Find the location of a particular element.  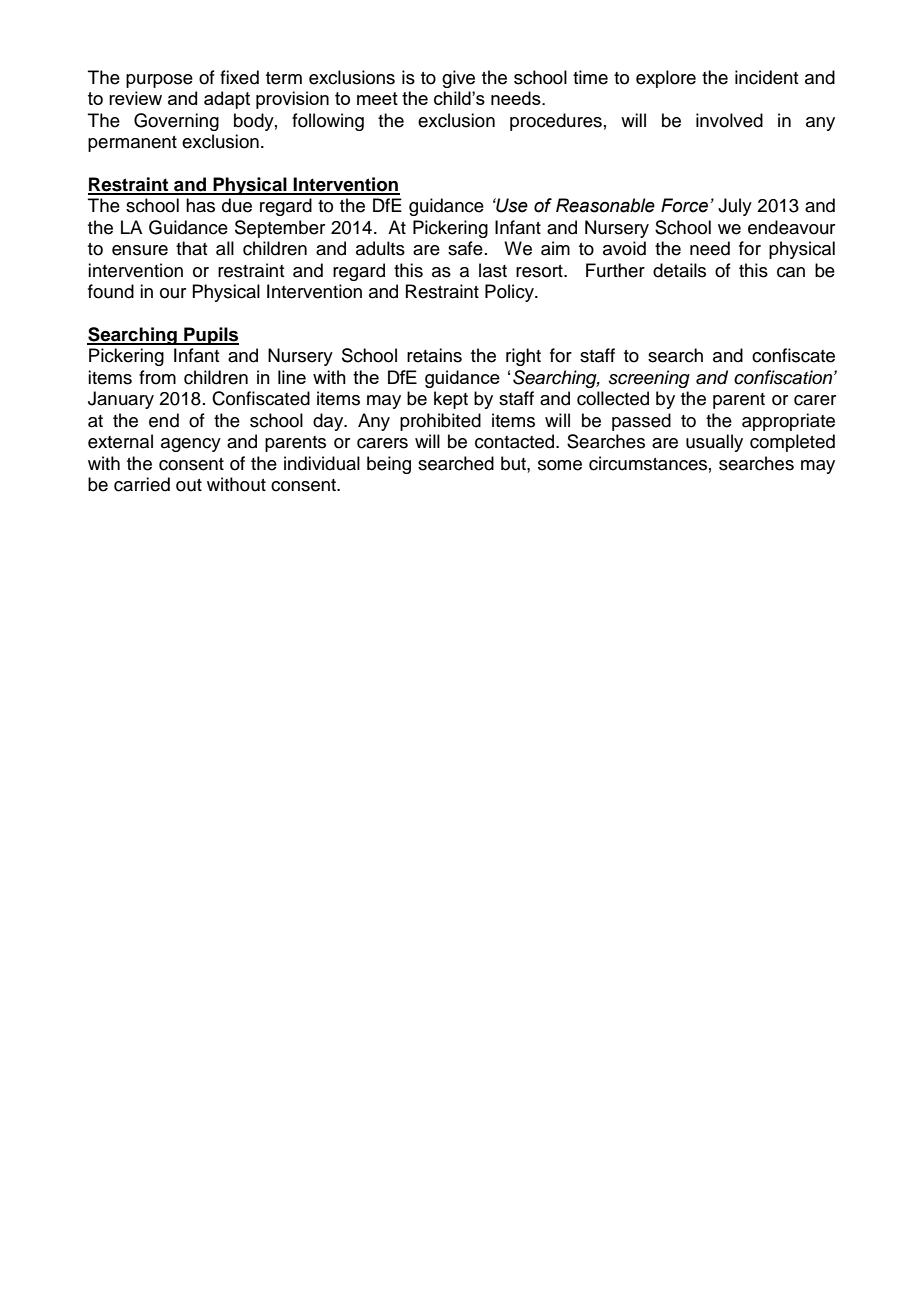

from is located at coordinates (157, 377).
